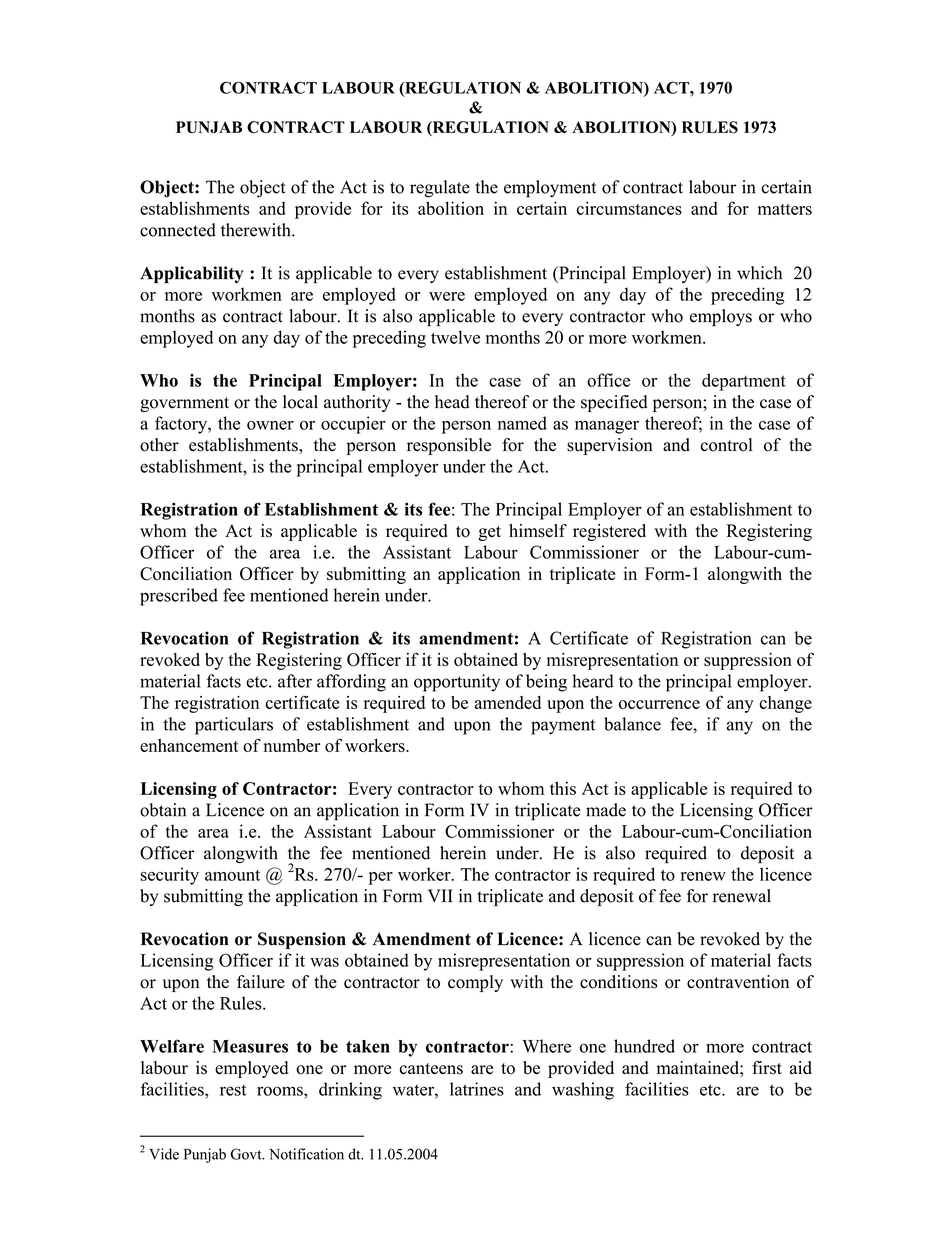 The height and width of the screenshot is (1233, 952). What do you see at coordinates (606, 810) in the screenshot?
I see `made` at bounding box center [606, 810].
